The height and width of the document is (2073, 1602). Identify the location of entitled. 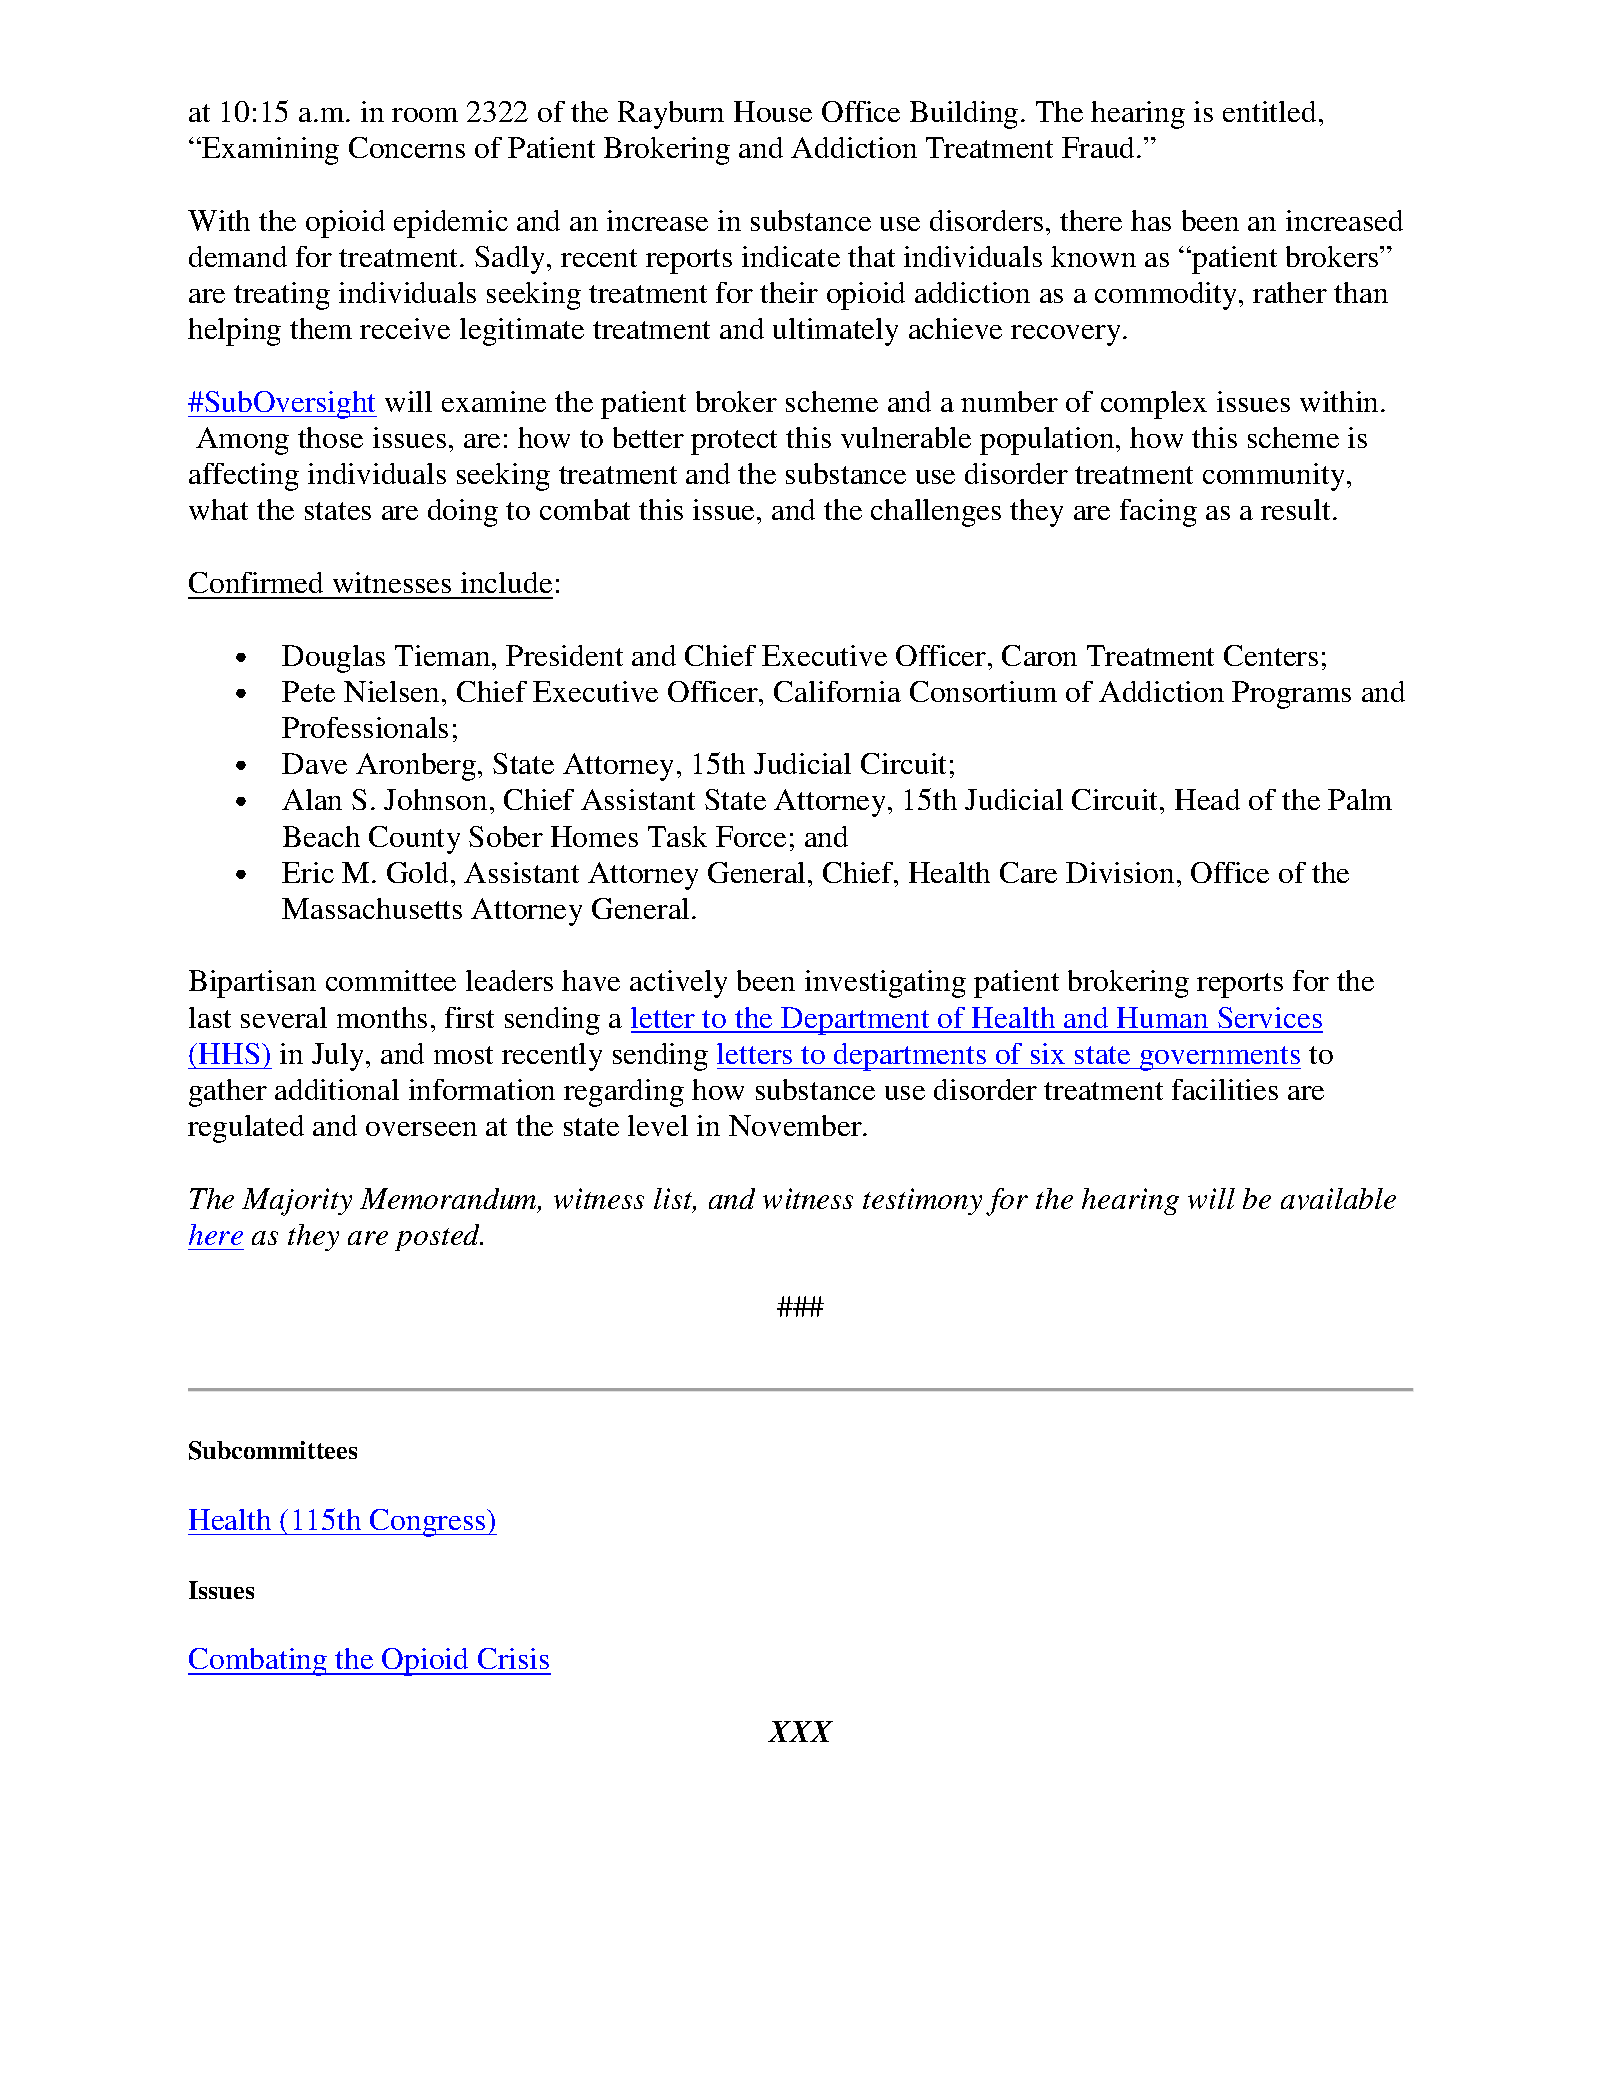
(1269, 111).
